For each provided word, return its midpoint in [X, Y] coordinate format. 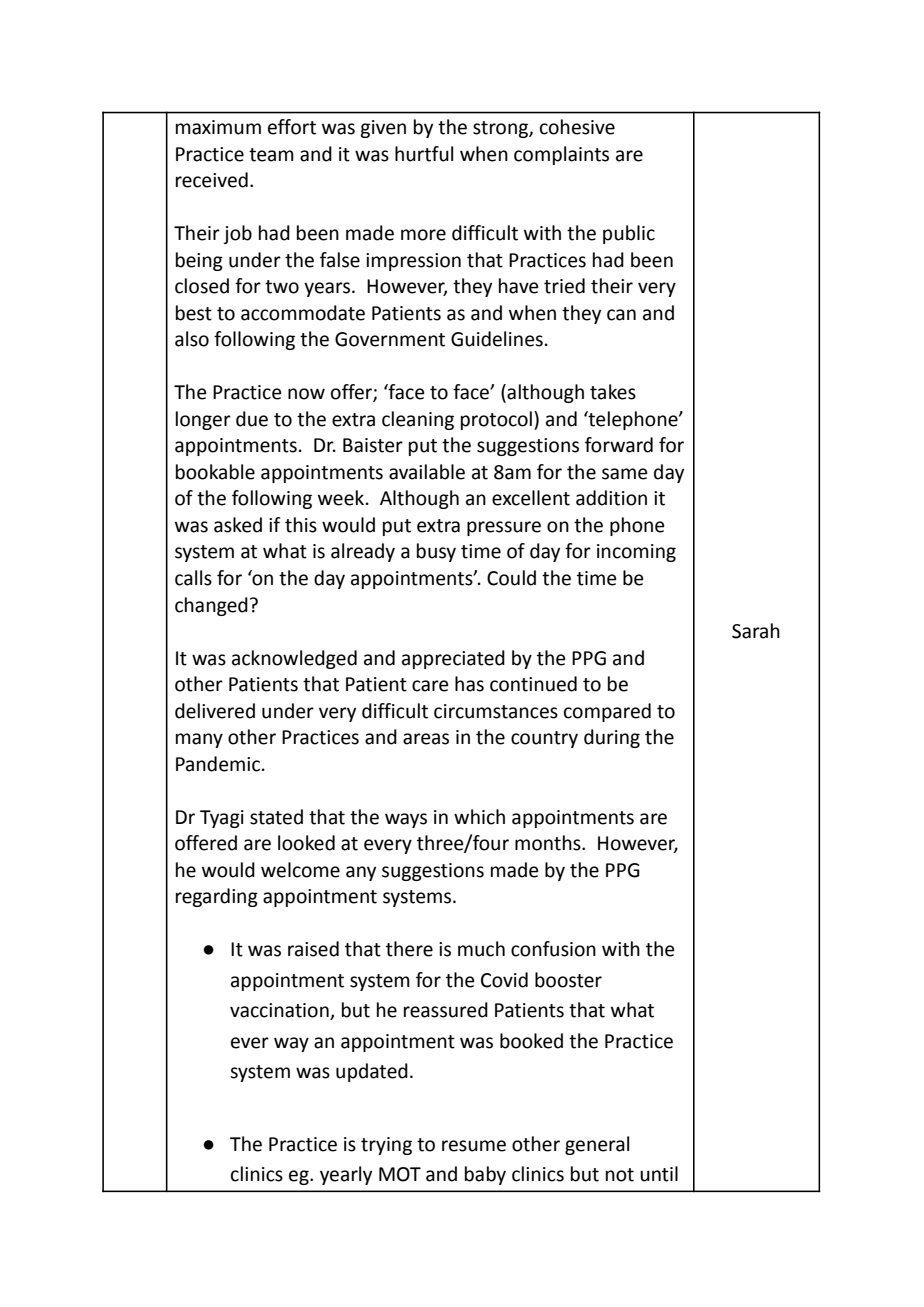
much [481, 949]
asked [238, 525]
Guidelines [497, 339]
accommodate [303, 313]
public [629, 234]
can [621, 315]
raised [313, 949]
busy [436, 552]
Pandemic [218, 764]
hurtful [424, 154]
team [271, 155]
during [612, 738]
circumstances [496, 711]
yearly [346, 1175]
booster [568, 980]
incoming [636, 553]
